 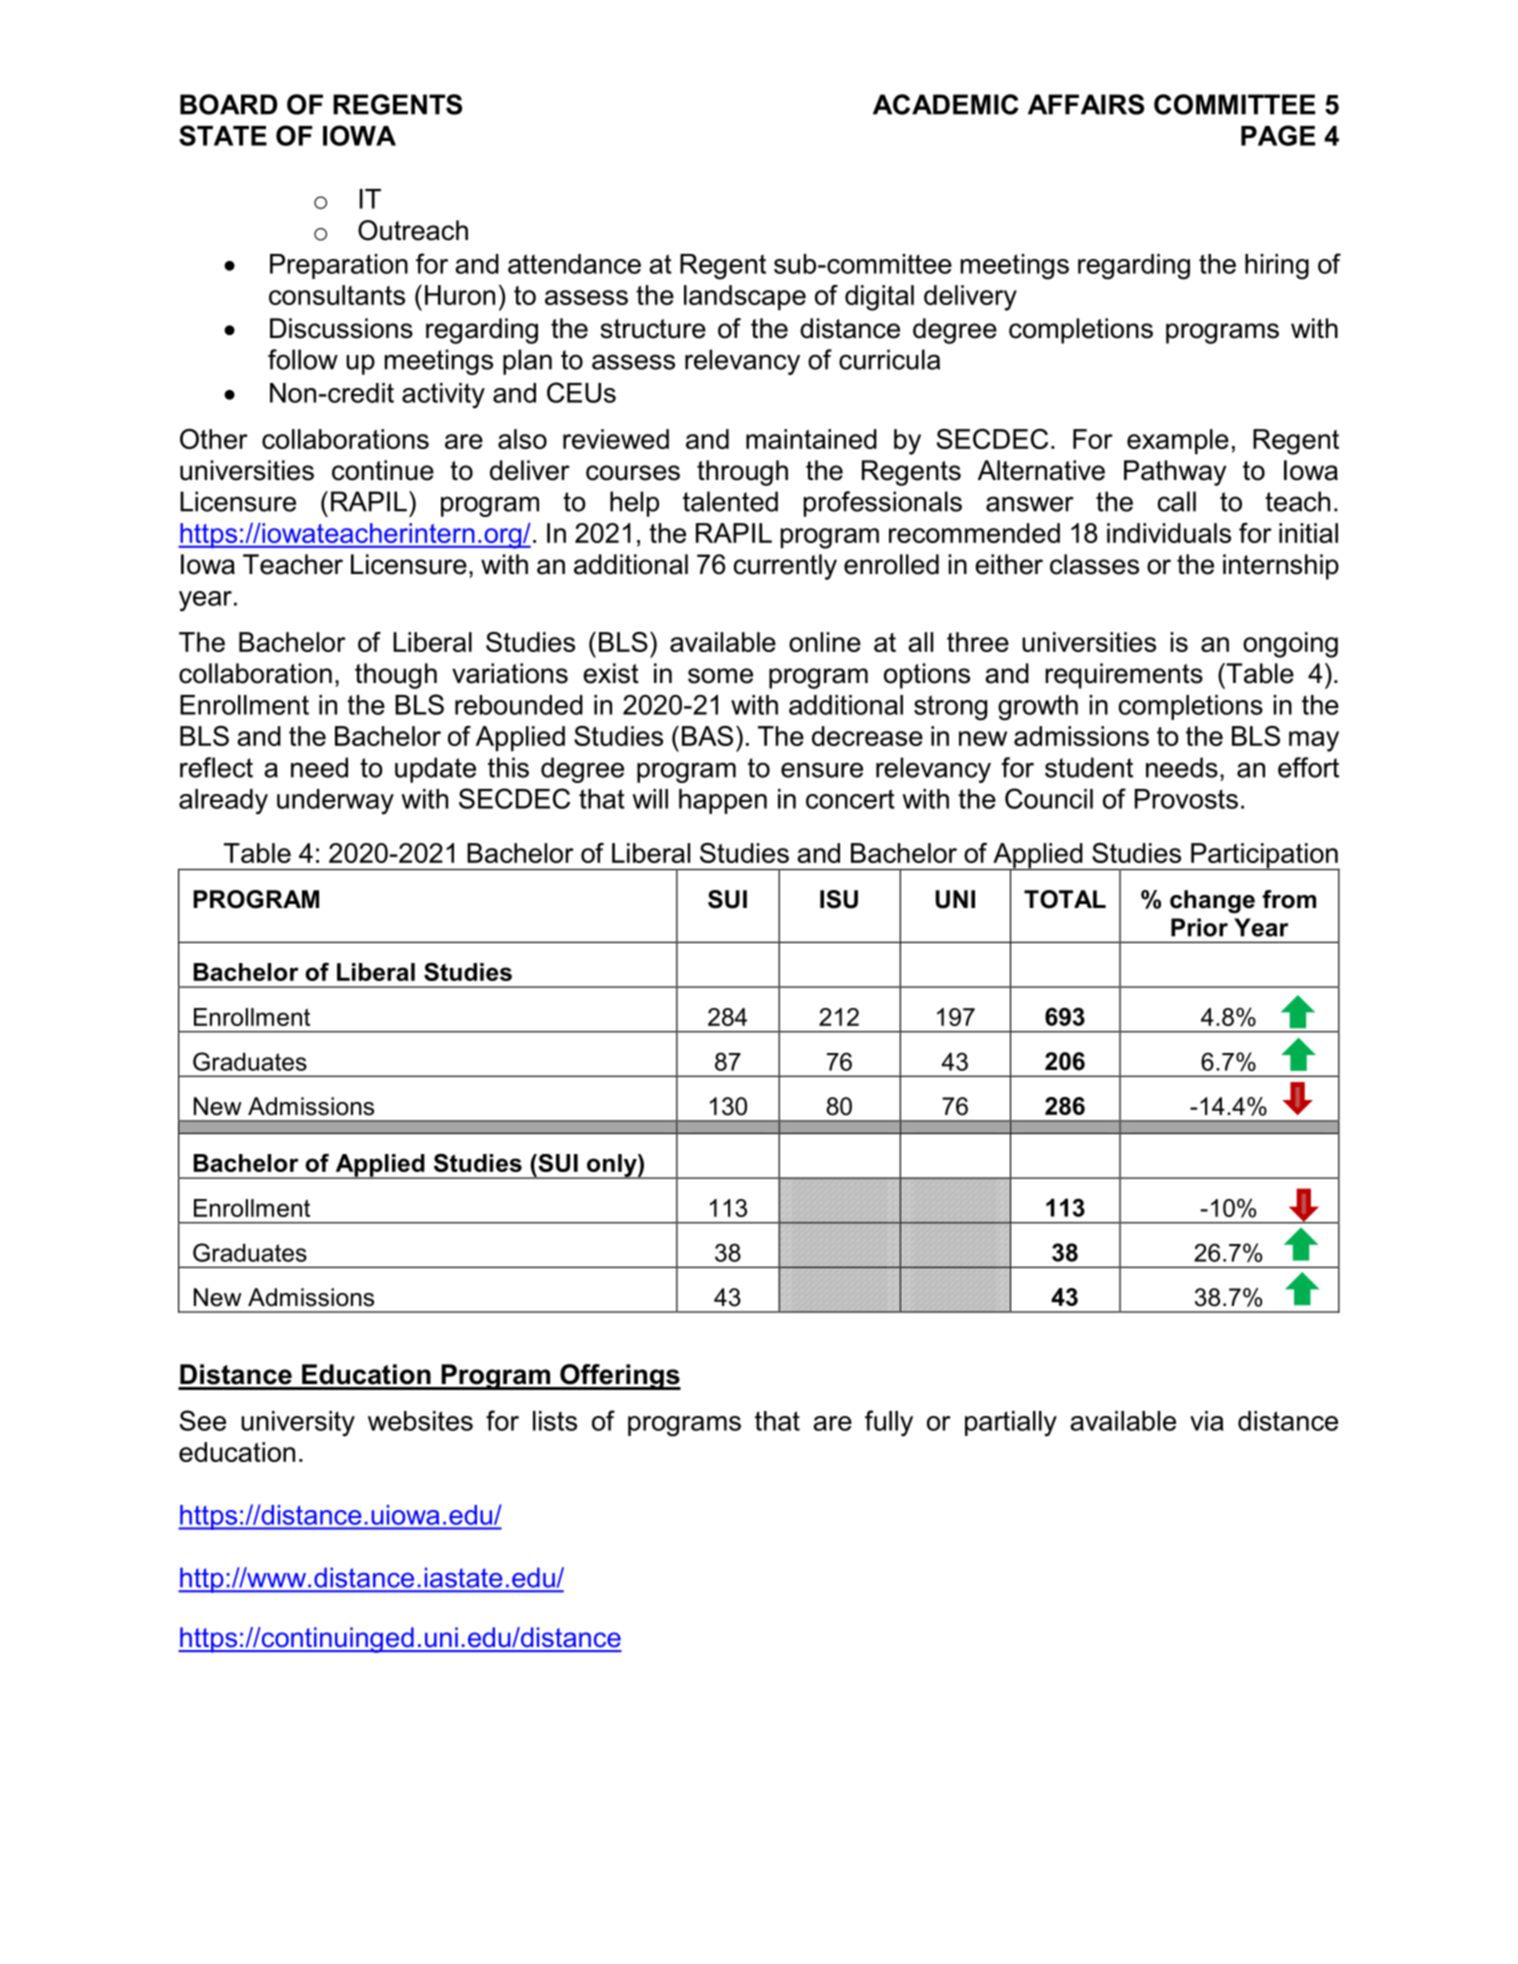 I want to click on underway, so click(x=335, y=802).
